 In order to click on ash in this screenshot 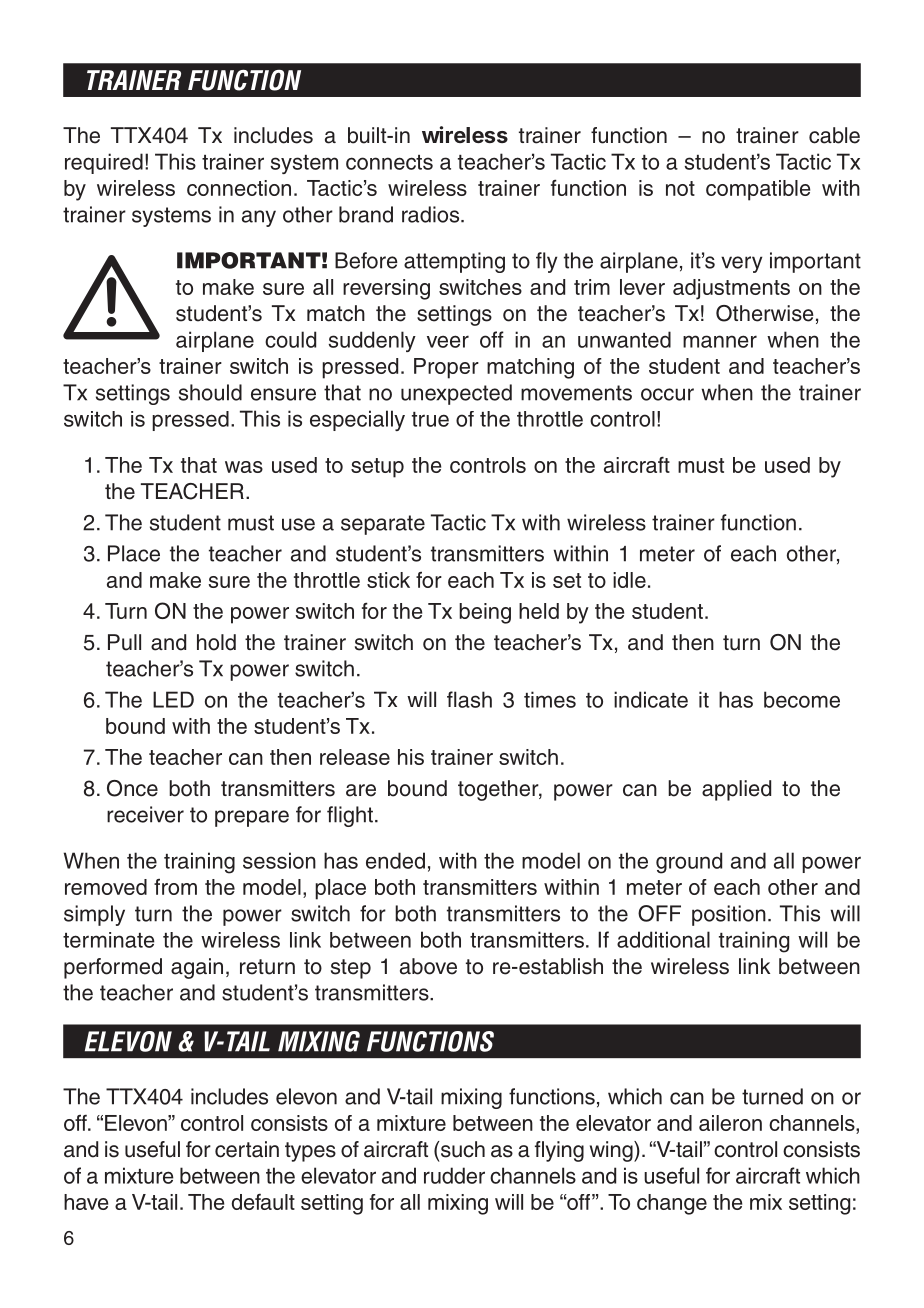, I will do `click(475, 699)`.
